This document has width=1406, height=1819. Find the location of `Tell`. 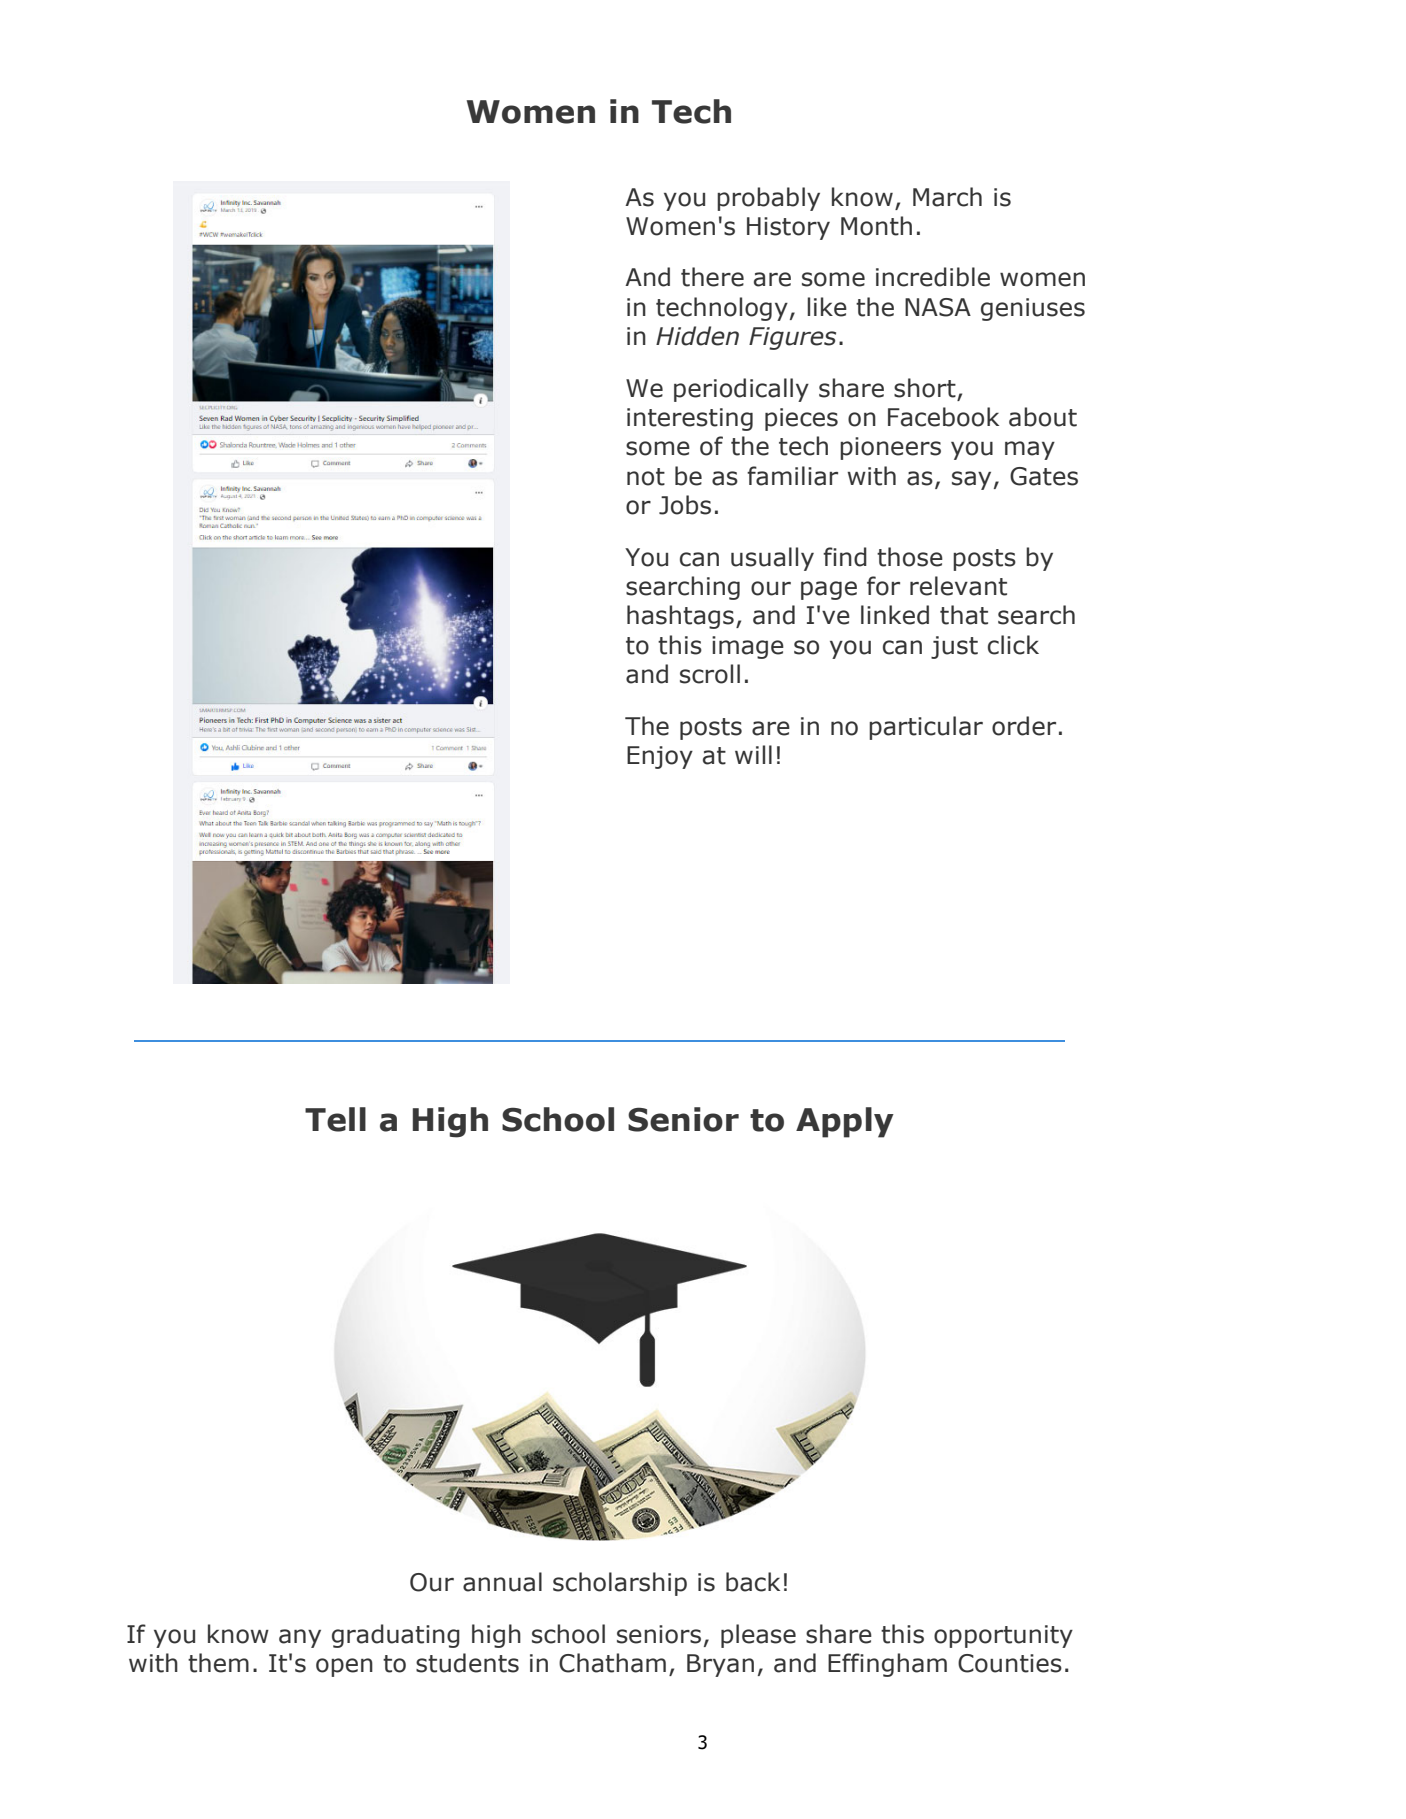

Tell is located at coordinates (335, 1119).
